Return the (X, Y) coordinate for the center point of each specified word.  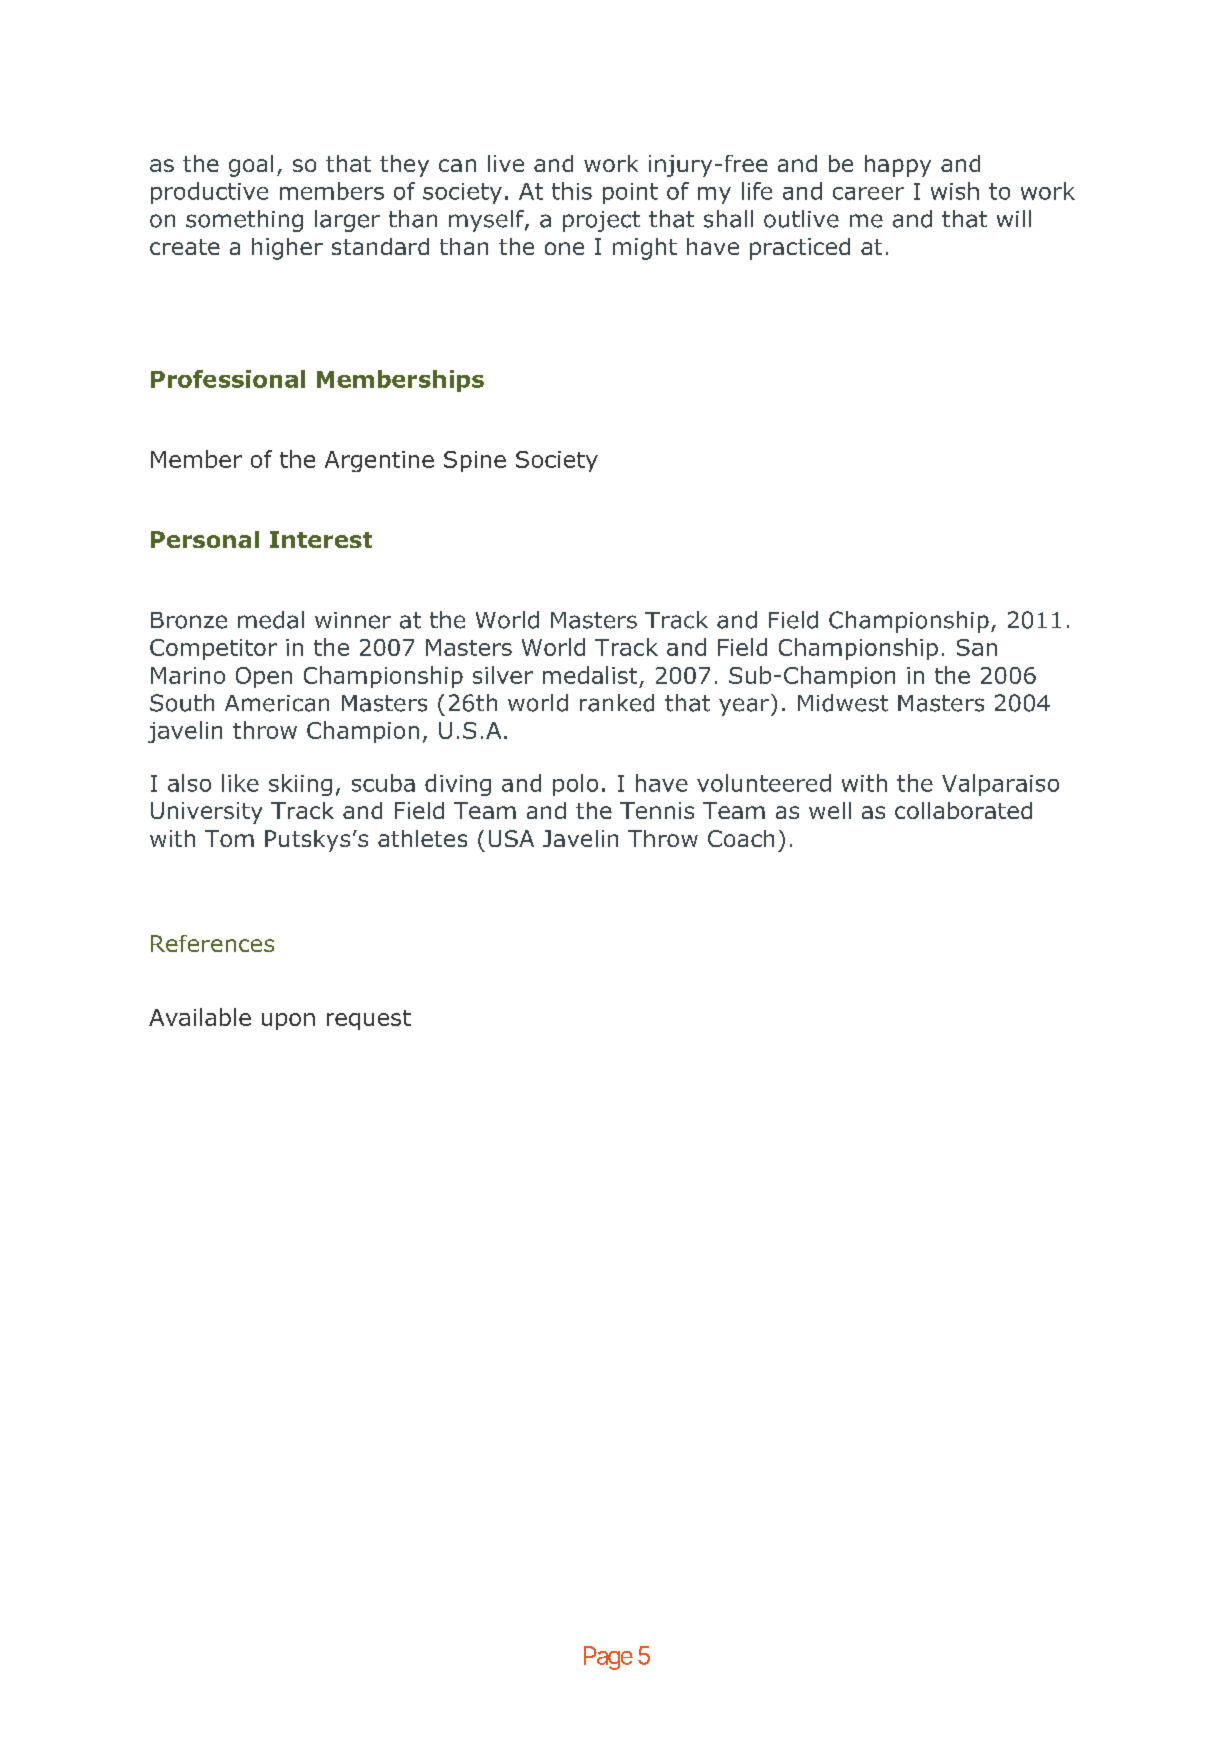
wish (955, 191)
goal (251, 166)
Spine (475, 461)
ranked (617, 703)
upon (288, 1021)
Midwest (843, 703)
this (572, 191)
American (277, 703)
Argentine (379, 461)
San (977, 647)
